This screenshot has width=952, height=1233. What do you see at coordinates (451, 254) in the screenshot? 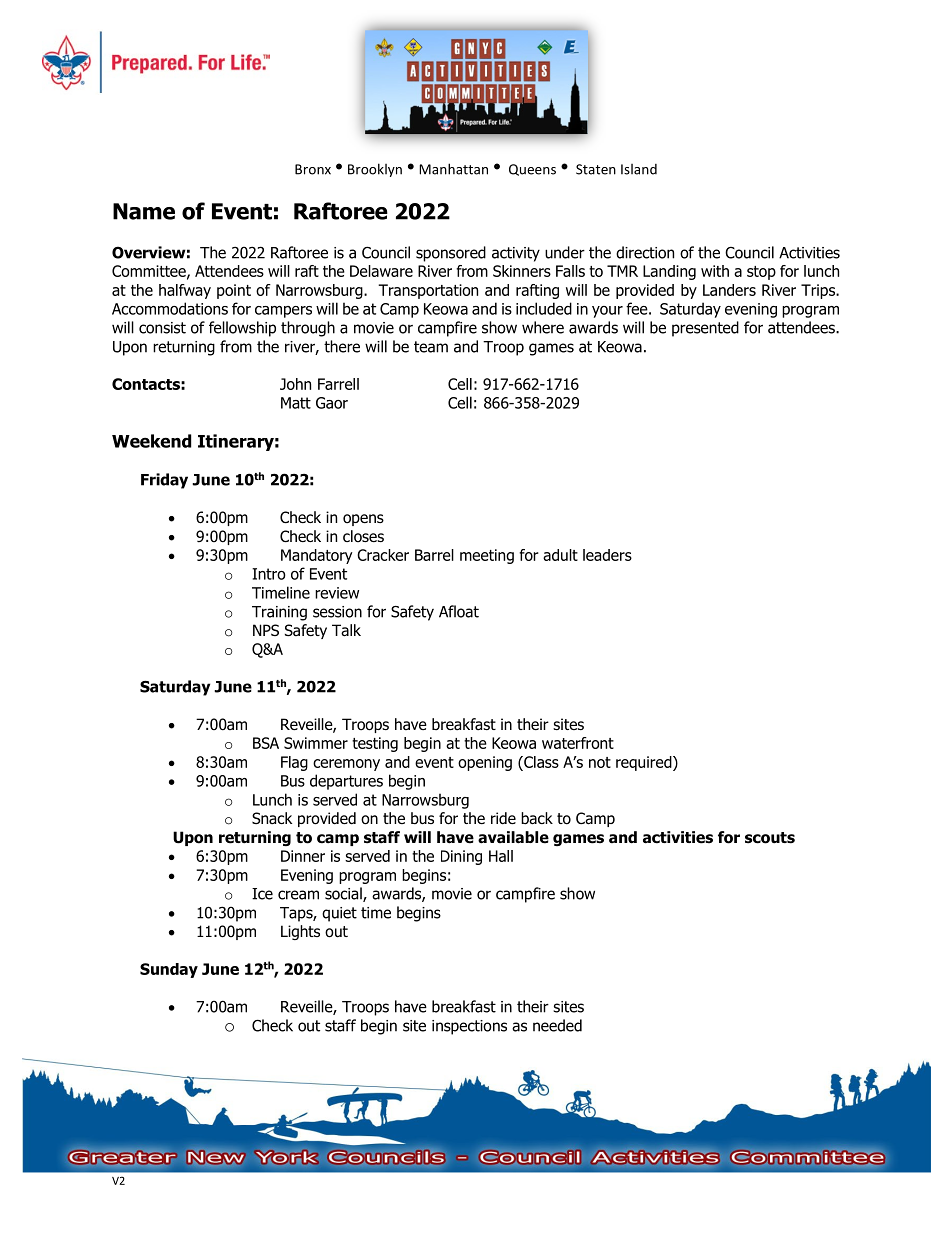
I see `sponsored` at bounding box center [451, 254].
